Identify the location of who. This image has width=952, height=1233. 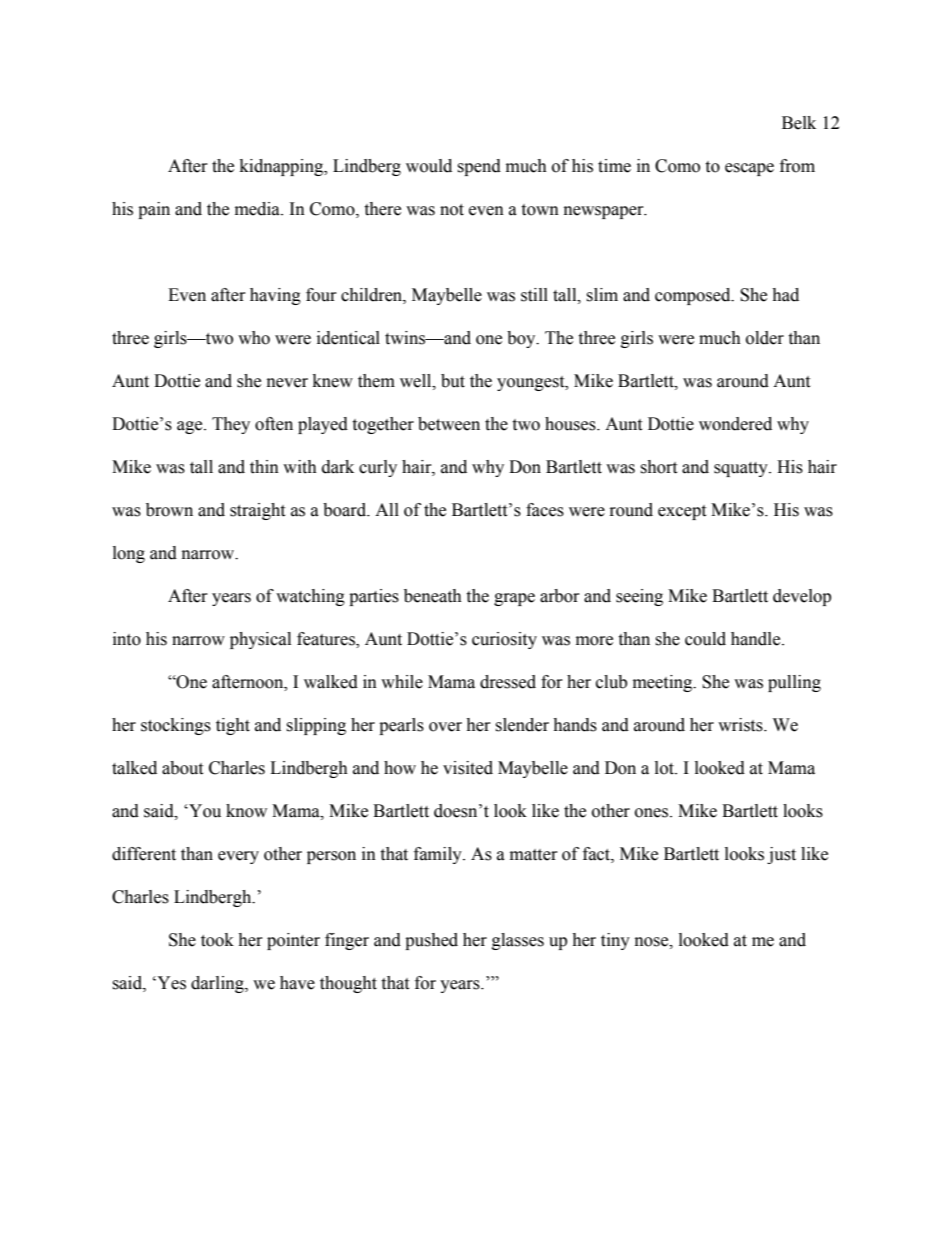
(254, 338).
